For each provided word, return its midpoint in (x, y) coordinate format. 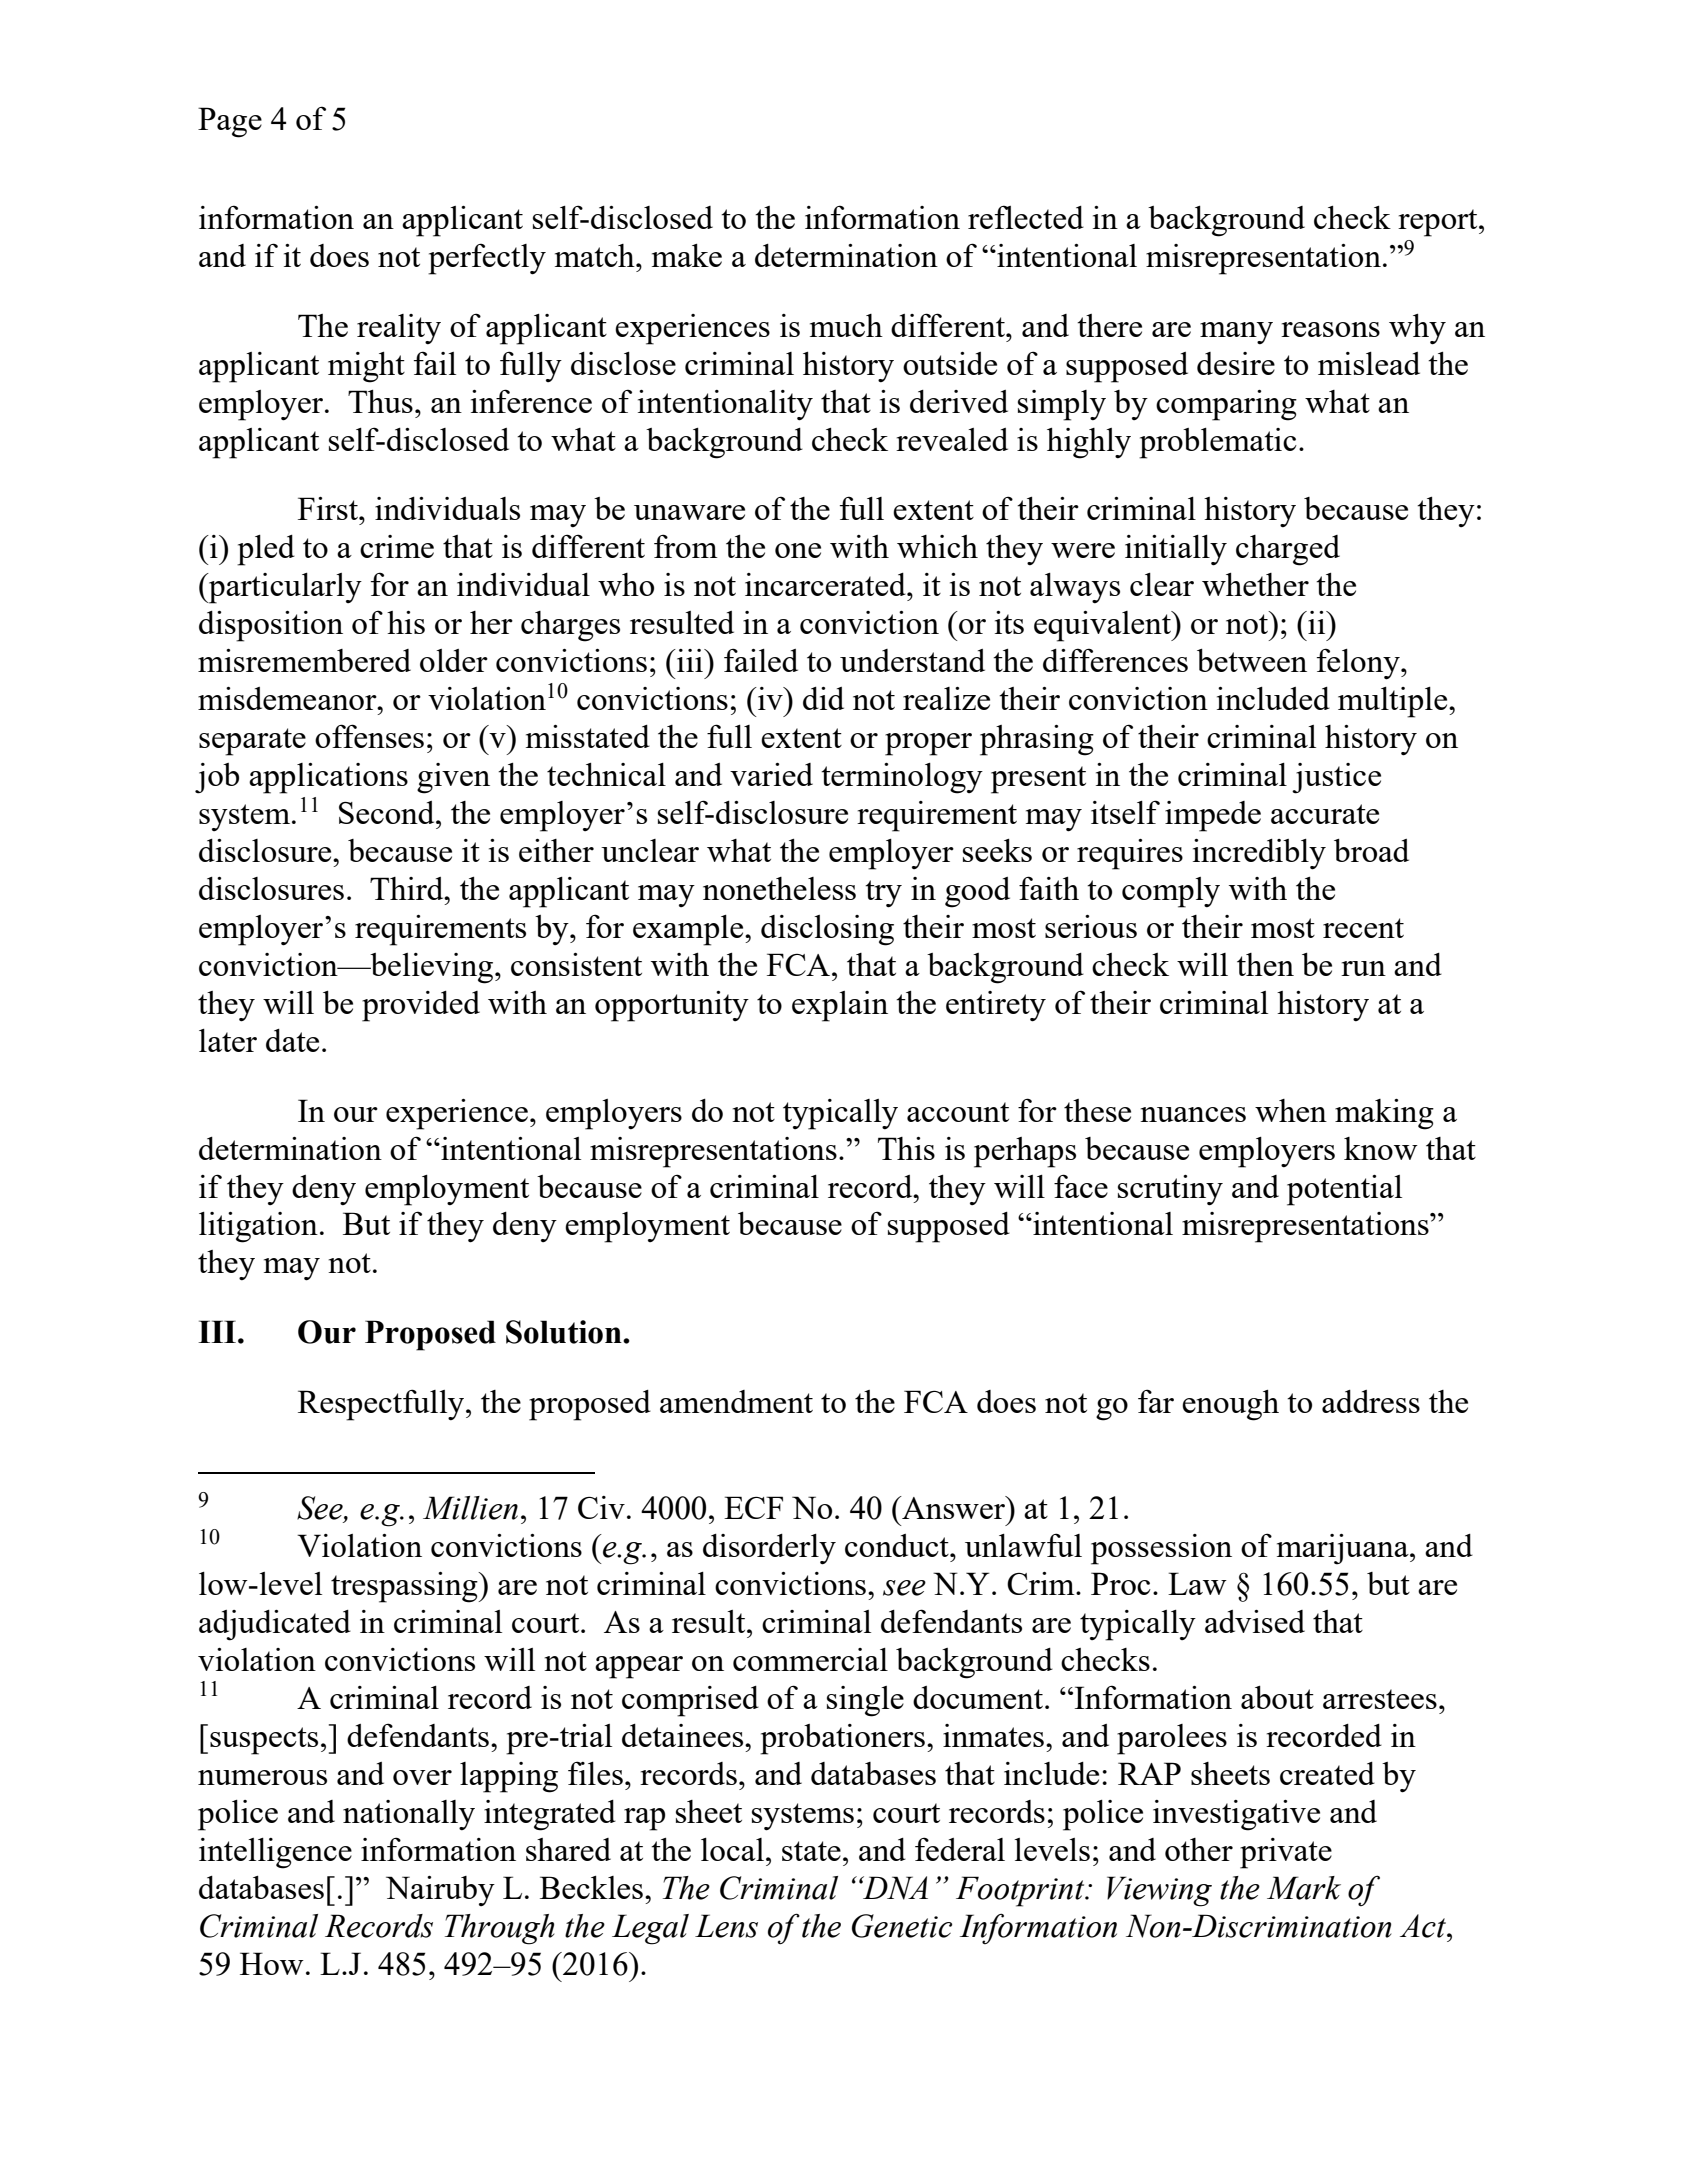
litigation (258, 1227)
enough (1230, 1405)
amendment (736, 1401)
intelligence (275, 1853)
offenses (369, 736)
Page (230, 122)
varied (771, 774)
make (687, 255)
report (1439, 223)
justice (1336, 778)
